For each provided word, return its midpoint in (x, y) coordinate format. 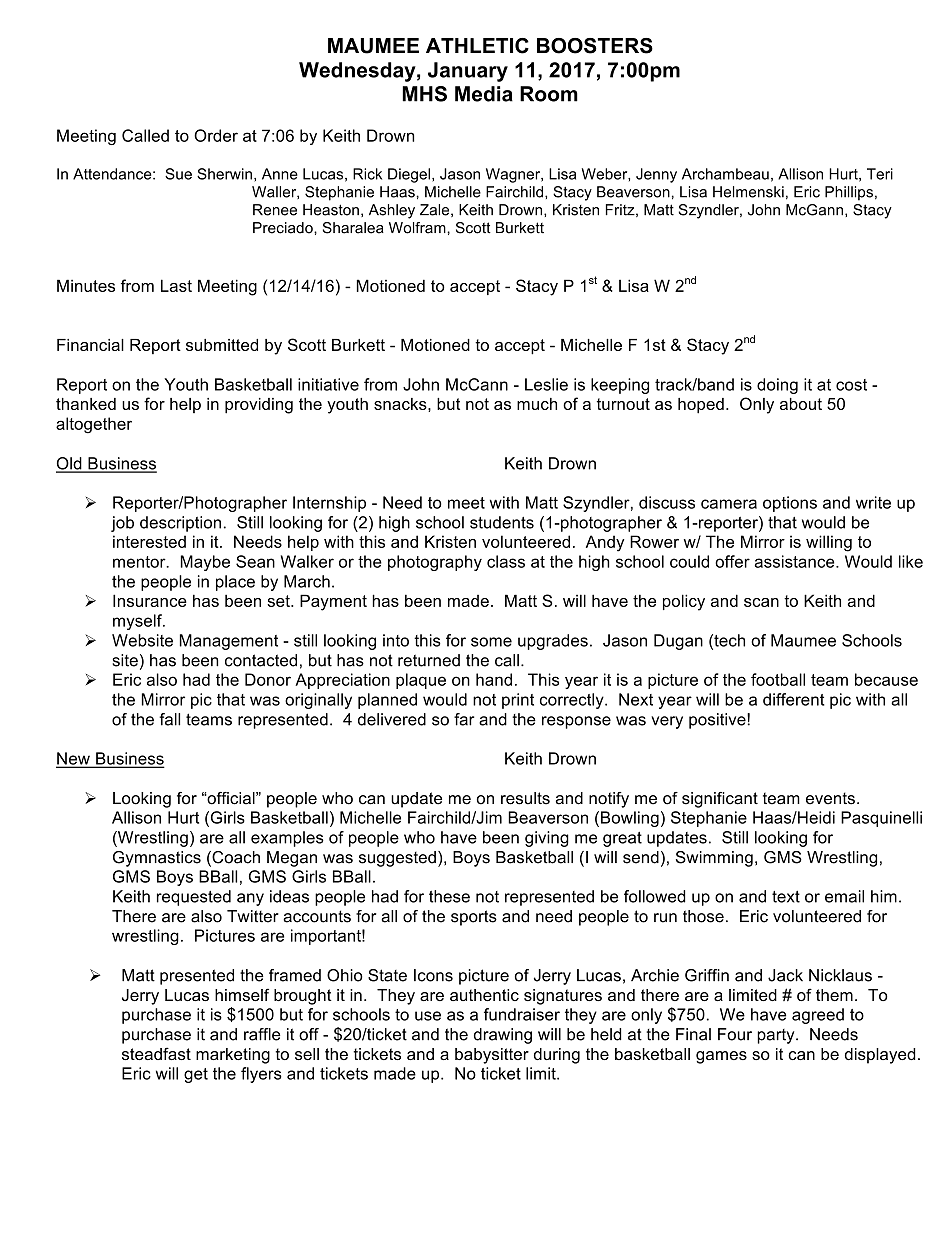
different (793, 699)
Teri (880, 174)
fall (169, 719)
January (468, 72)
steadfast (156, 1053)
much (537, 404)
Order (216, 135)
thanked (86, 404)
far (464, 719)
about (801, 404)
